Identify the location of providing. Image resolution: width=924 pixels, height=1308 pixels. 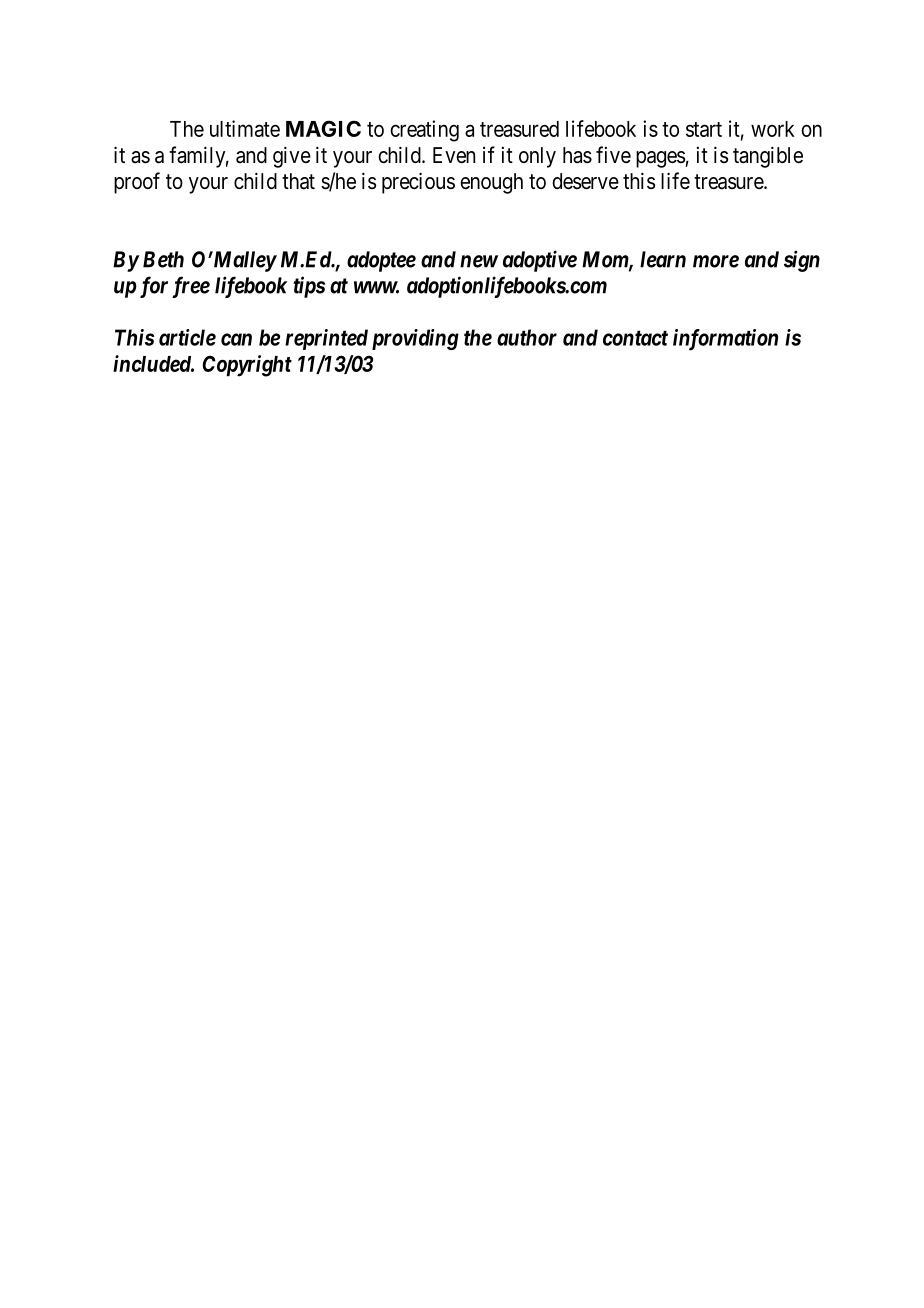
(415, 339).
